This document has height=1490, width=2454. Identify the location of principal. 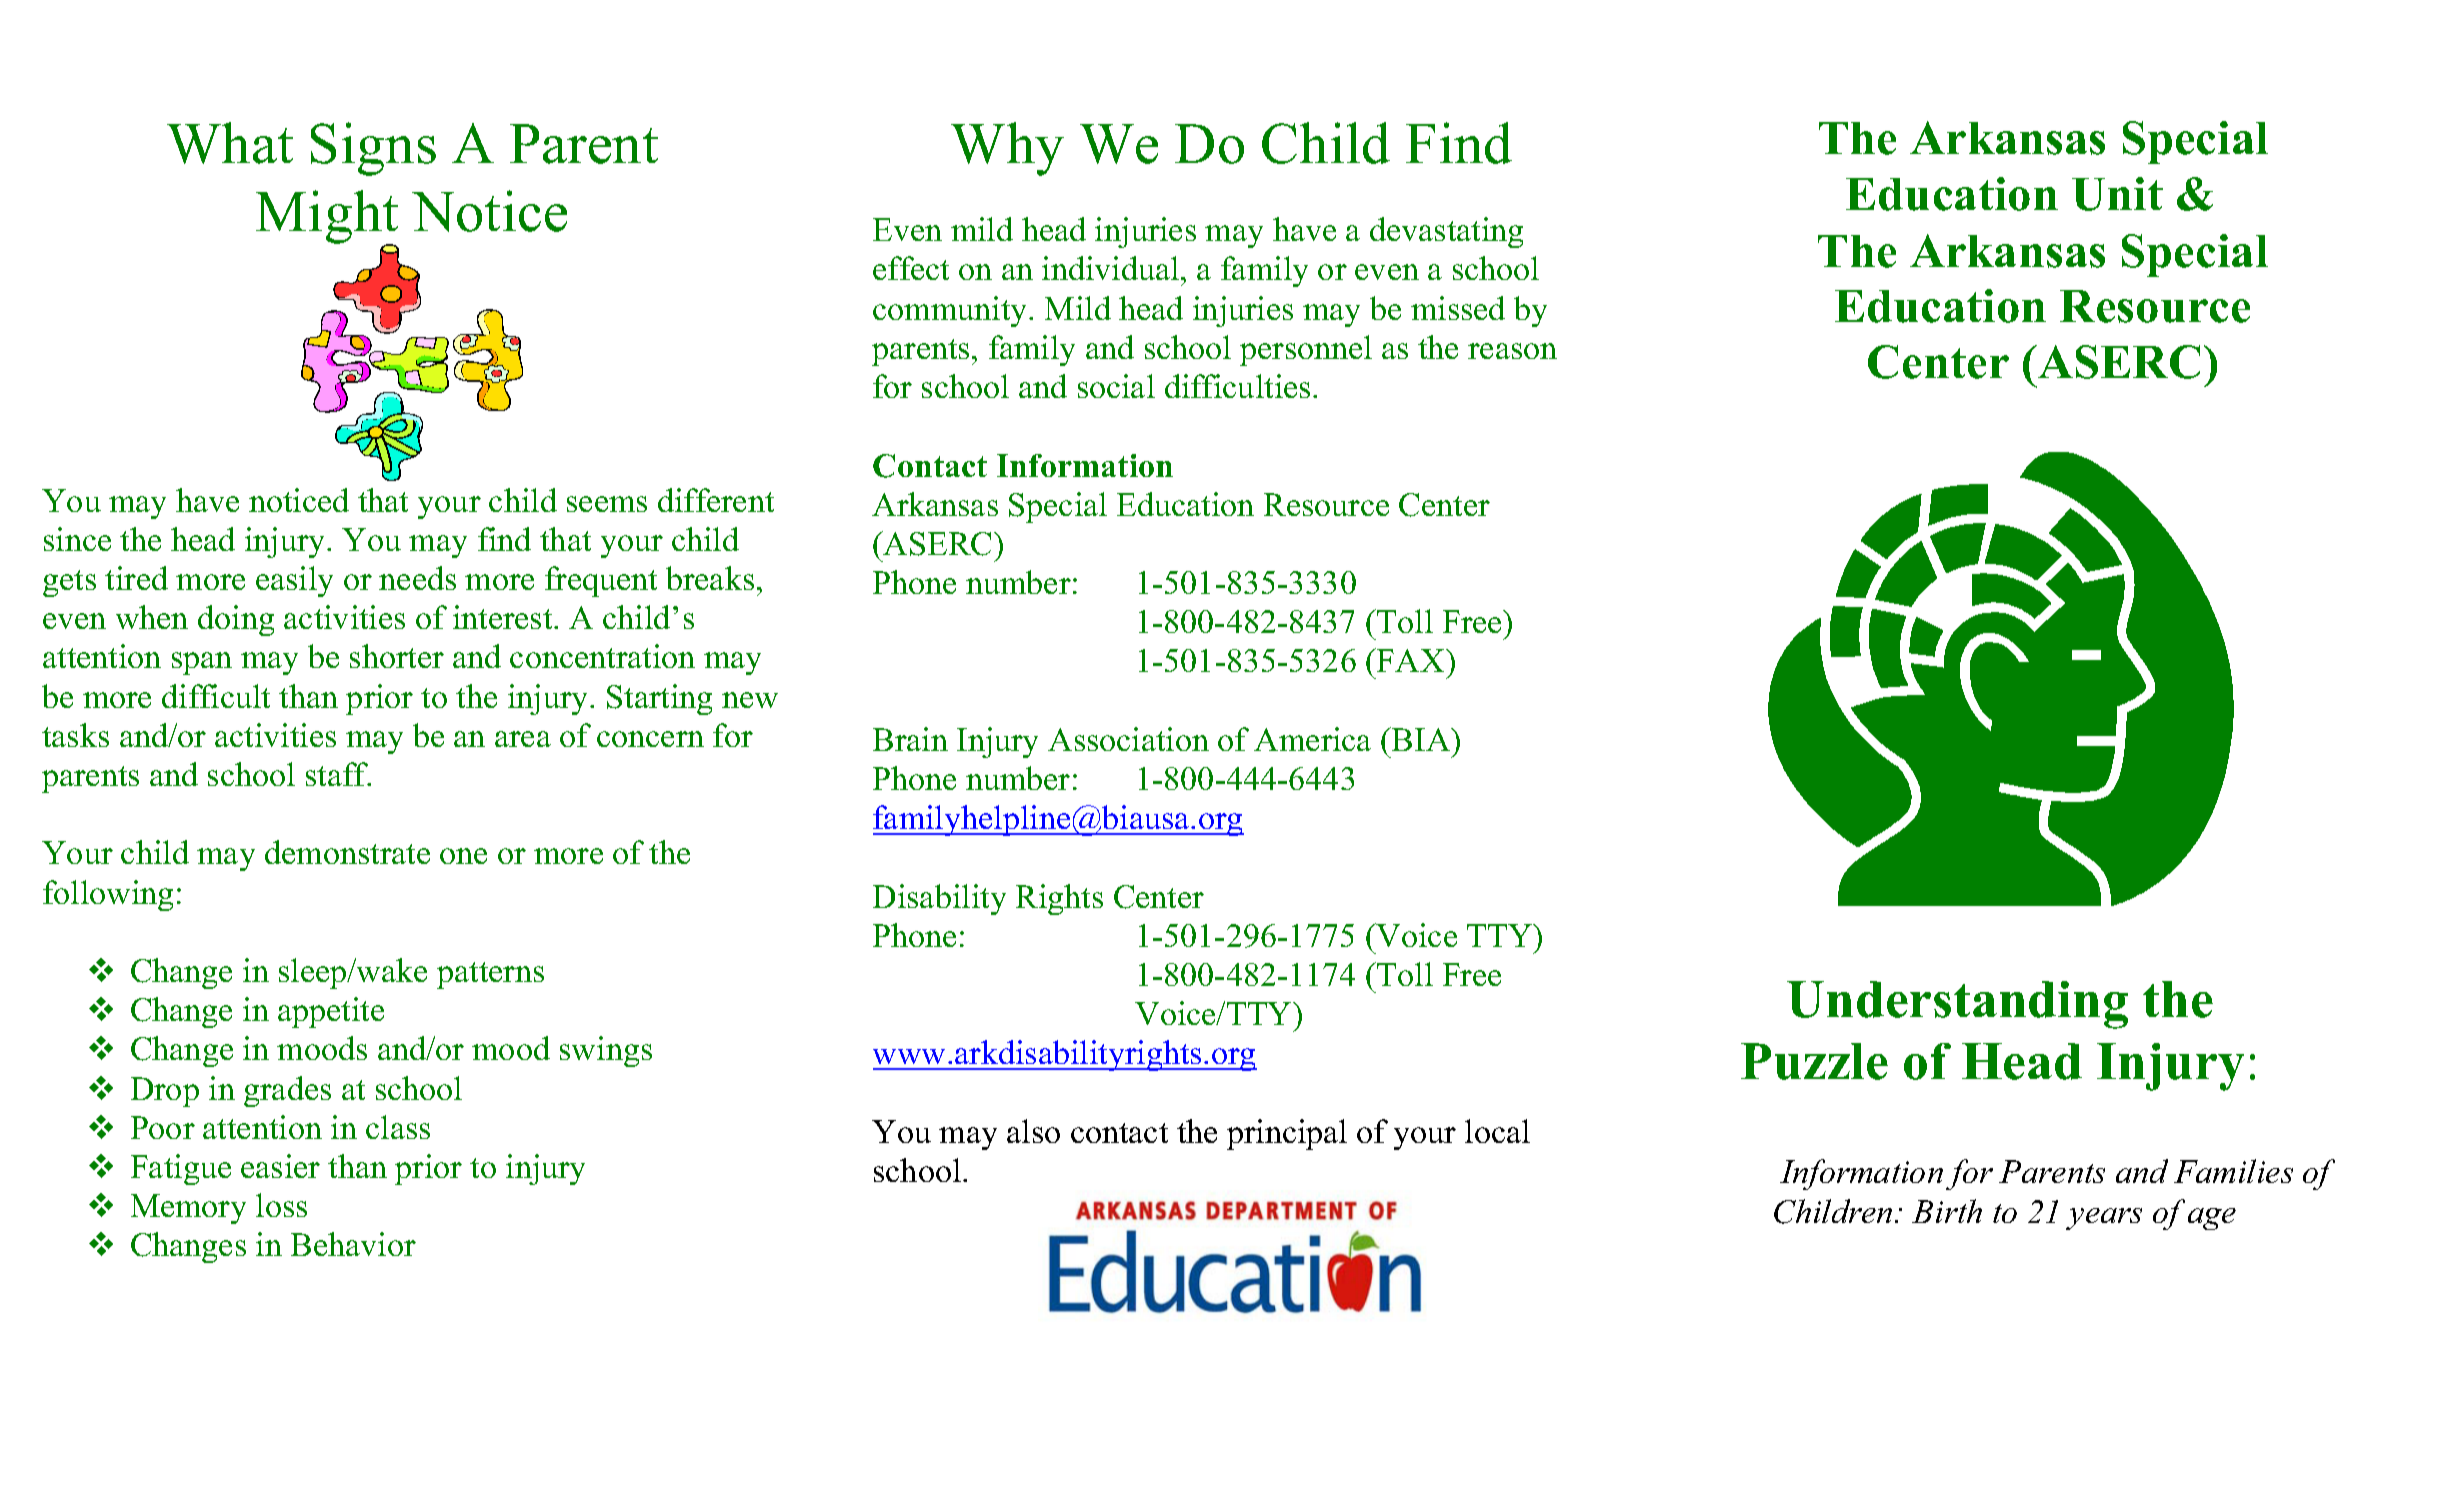
(1287, 1134).
